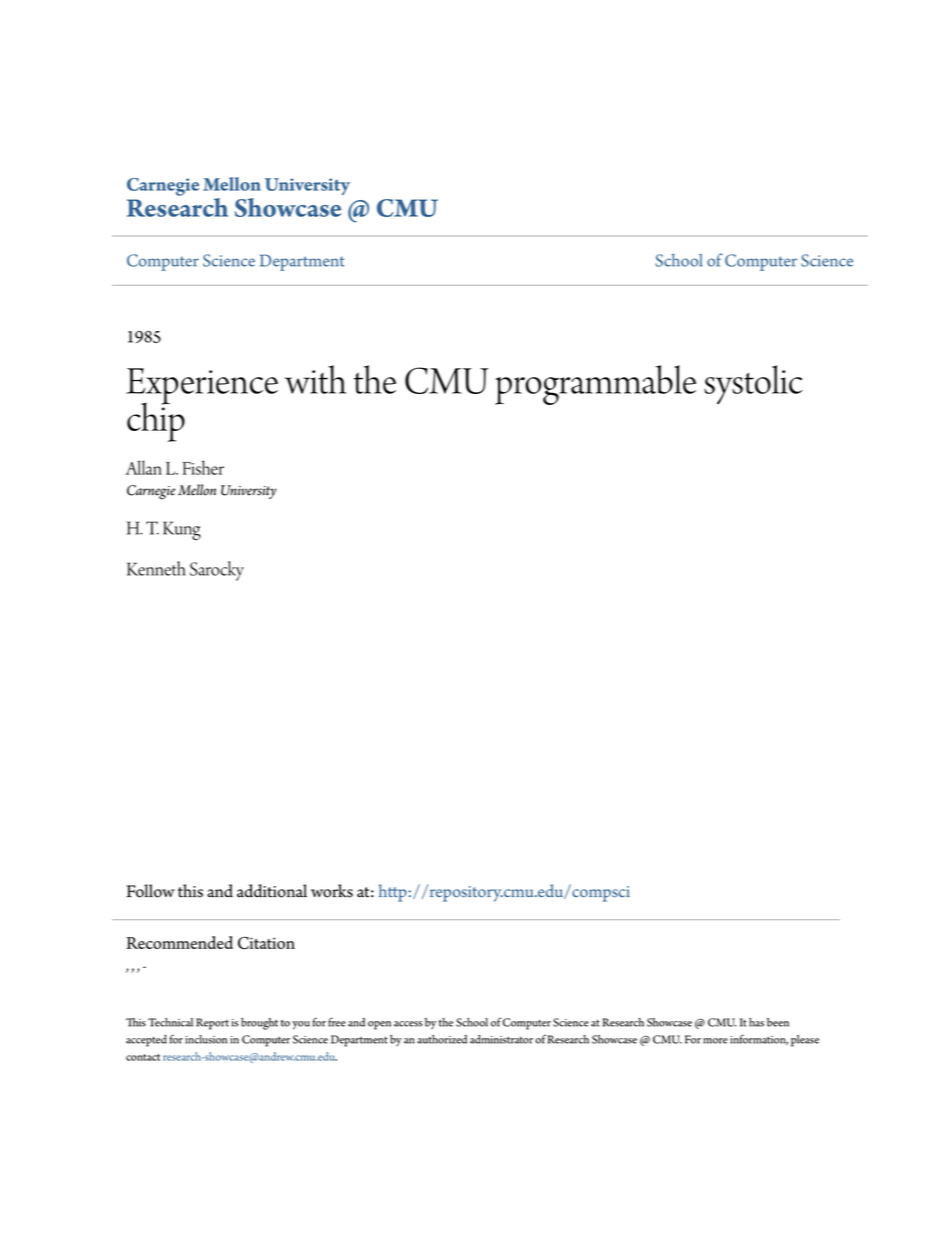 This screenshot has height=1233, width=952. I want to click on works, so click(332, 891).
